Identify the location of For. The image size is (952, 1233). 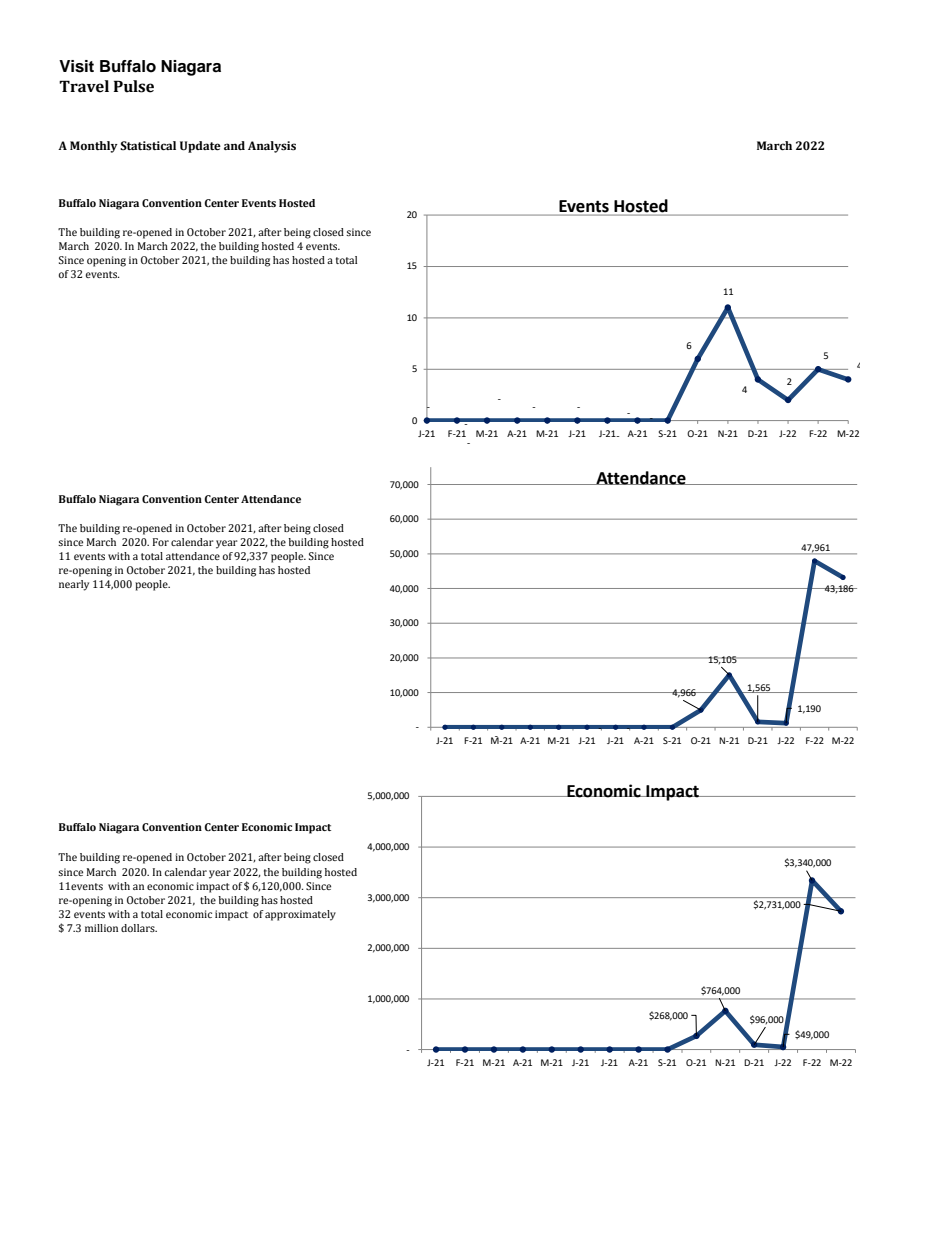
(161, 542).
